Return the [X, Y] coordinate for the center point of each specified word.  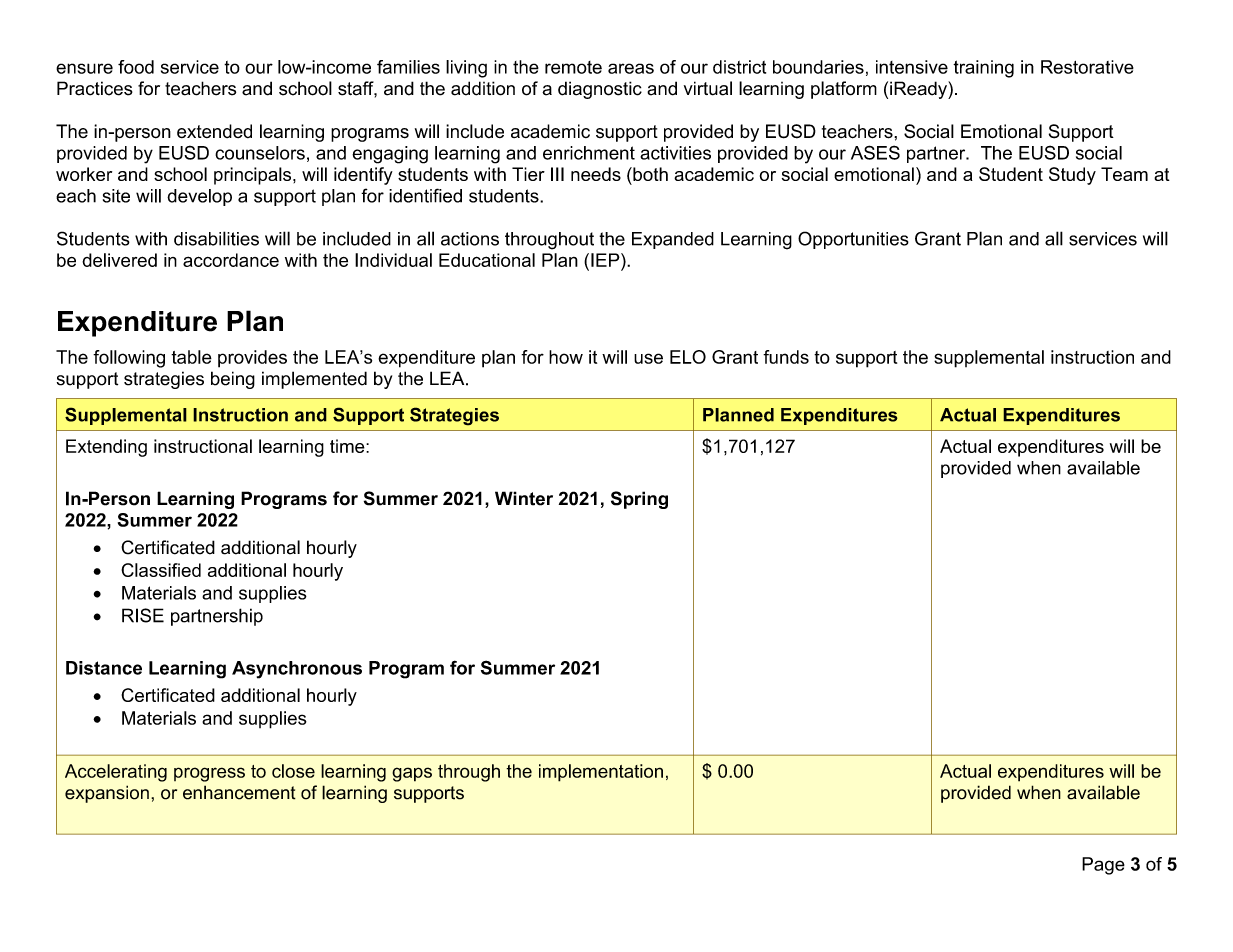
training [983, 69]
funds [786, 357]
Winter [524, 498]
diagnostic [600, 90]
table [191, 357]
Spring [639, 500]
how [566, 357]
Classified [161, 570]
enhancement [239, 792]
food [136, 67]
